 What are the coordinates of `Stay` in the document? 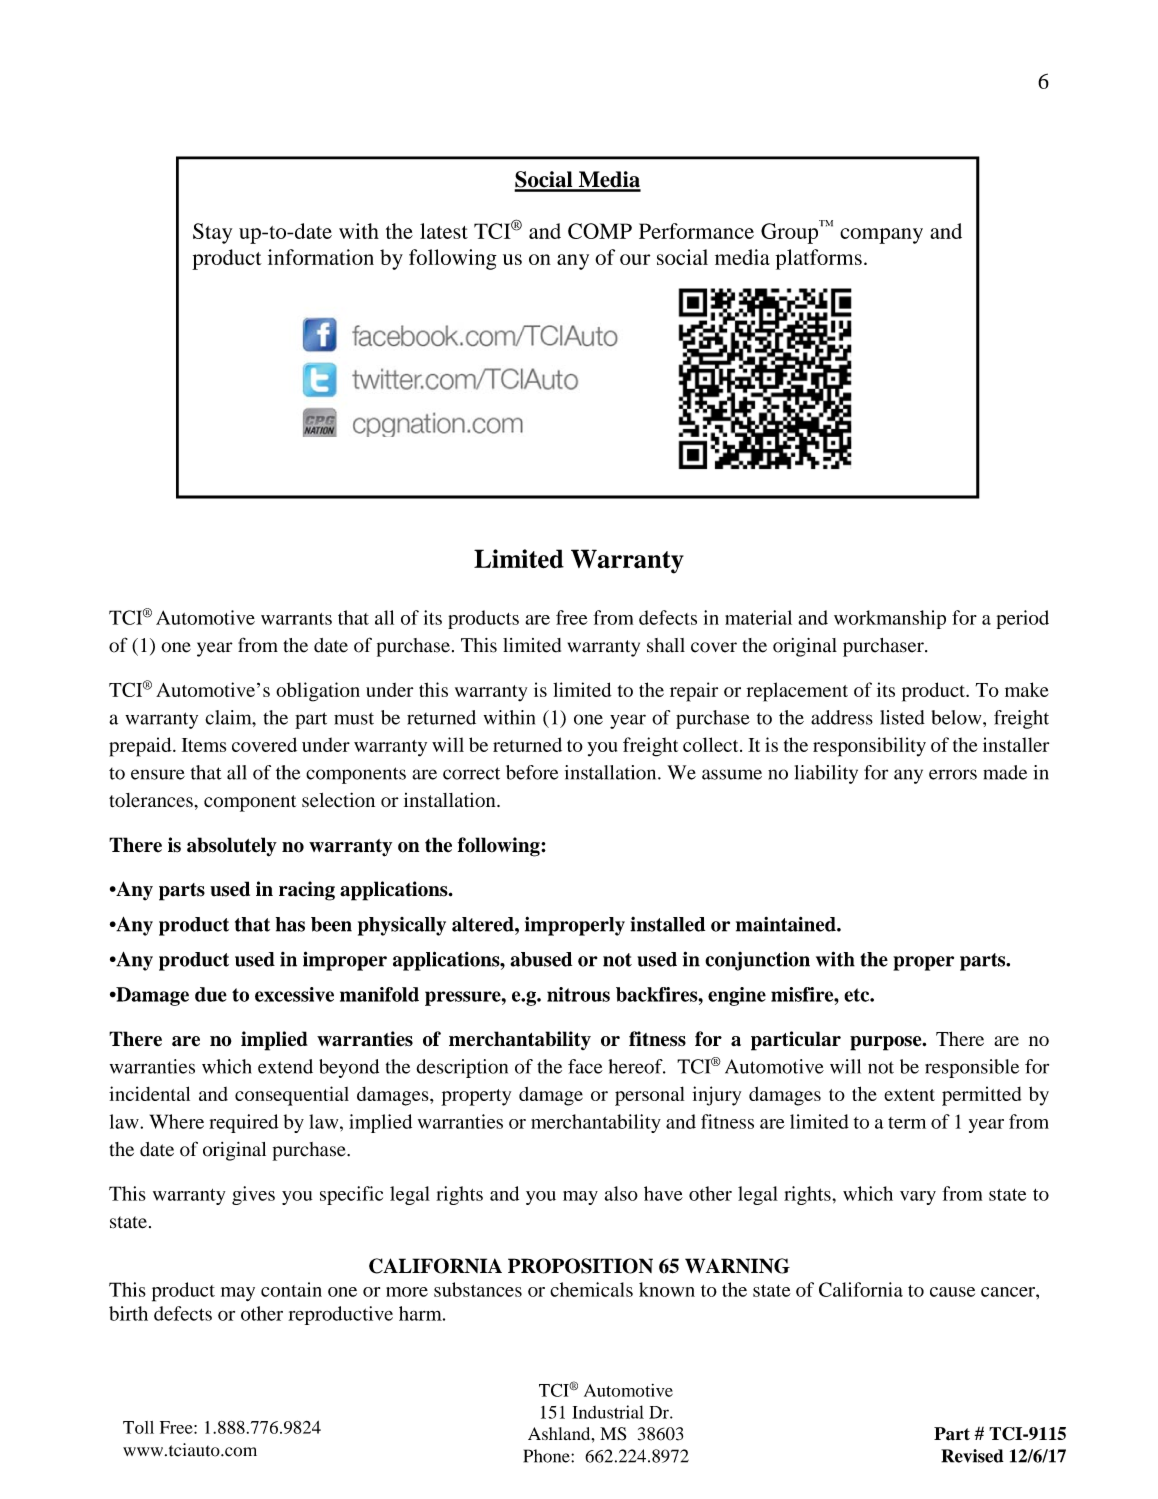 It's located at (212, 233).
